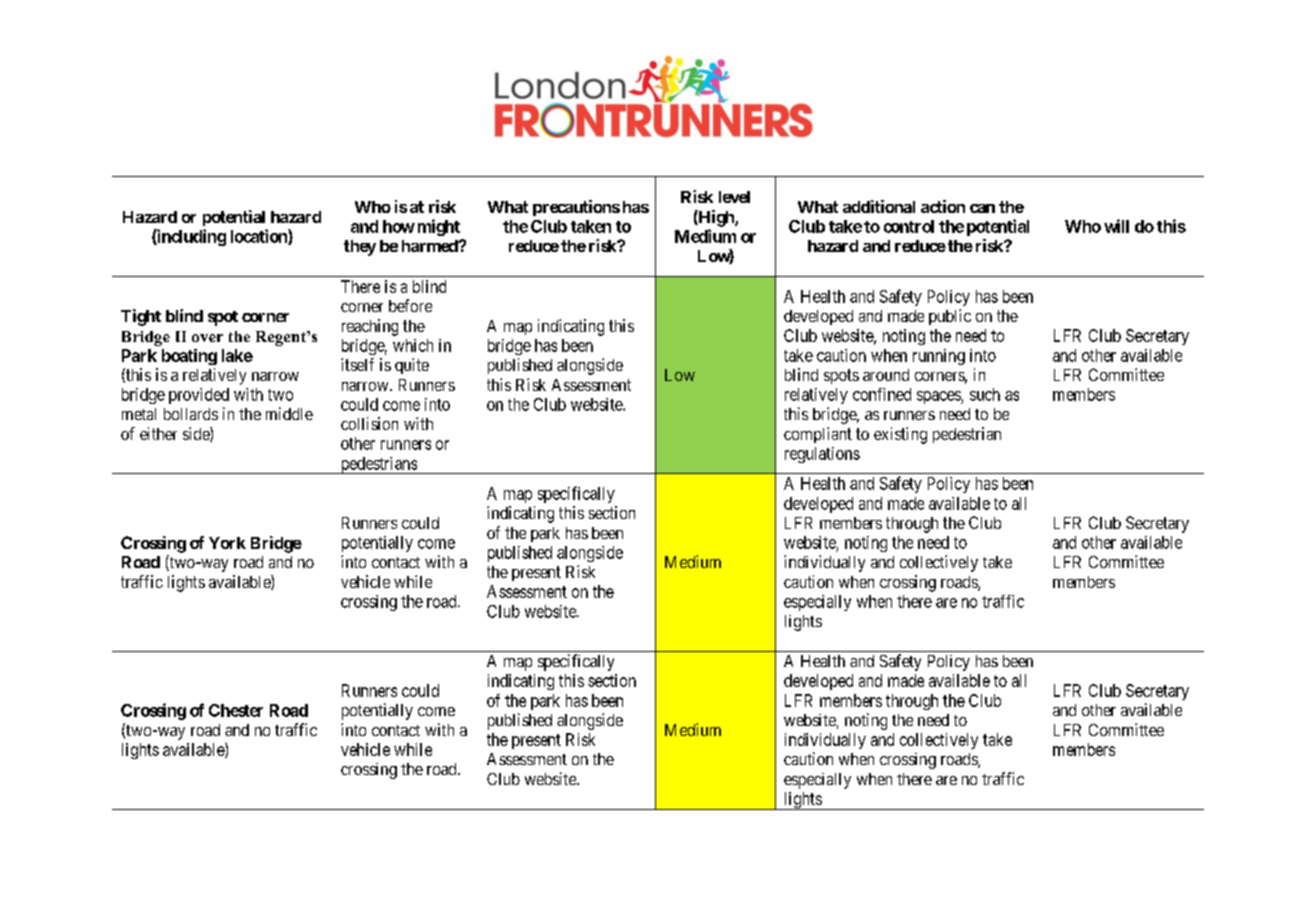  I want to click on existing, so click(900, 435).
